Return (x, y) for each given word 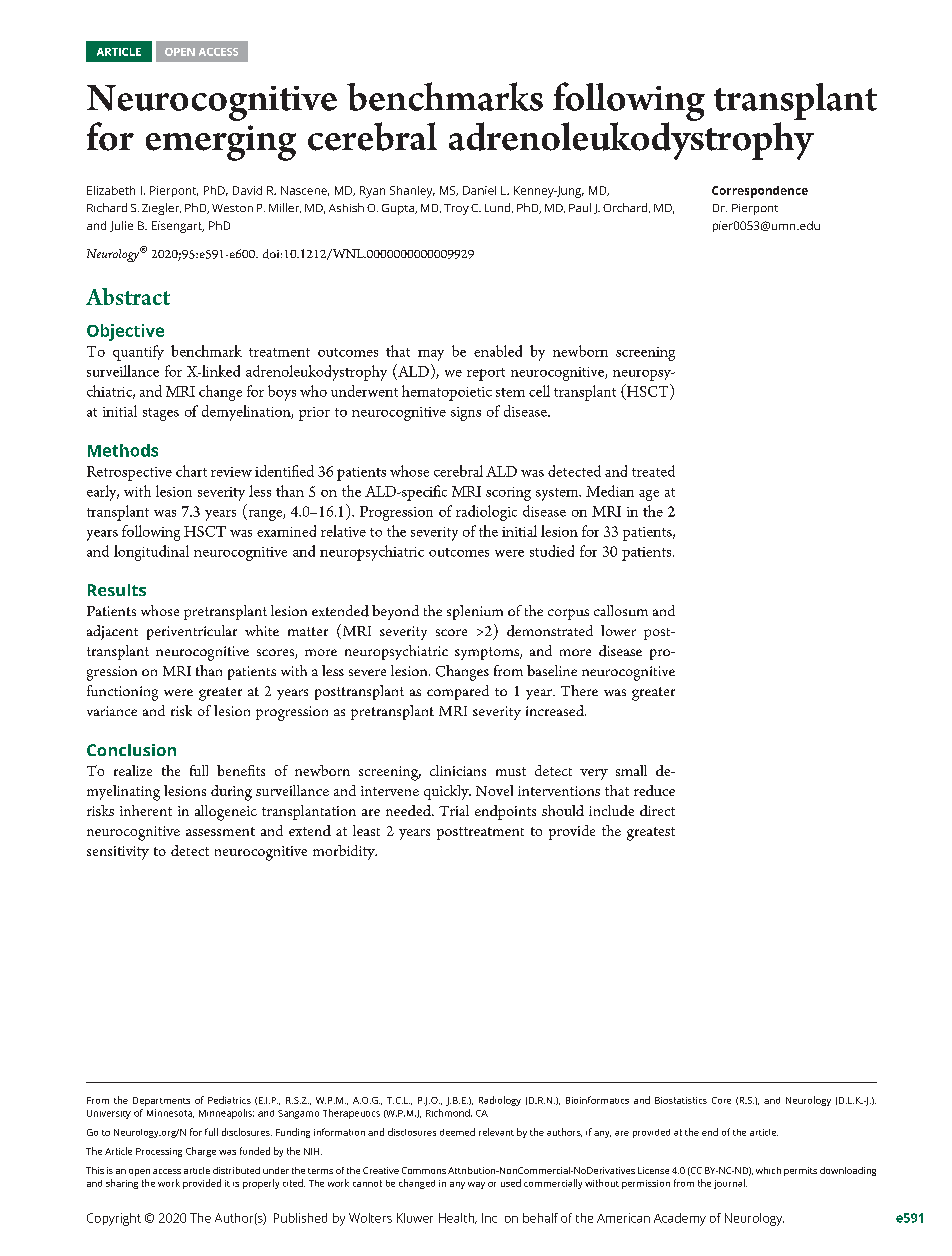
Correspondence (760, 192)
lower (618, 630)
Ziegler (161, 209)
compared (458, 692)
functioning (122, 693)
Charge (201, 1152)
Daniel (479, 190)
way (476, 1185)
